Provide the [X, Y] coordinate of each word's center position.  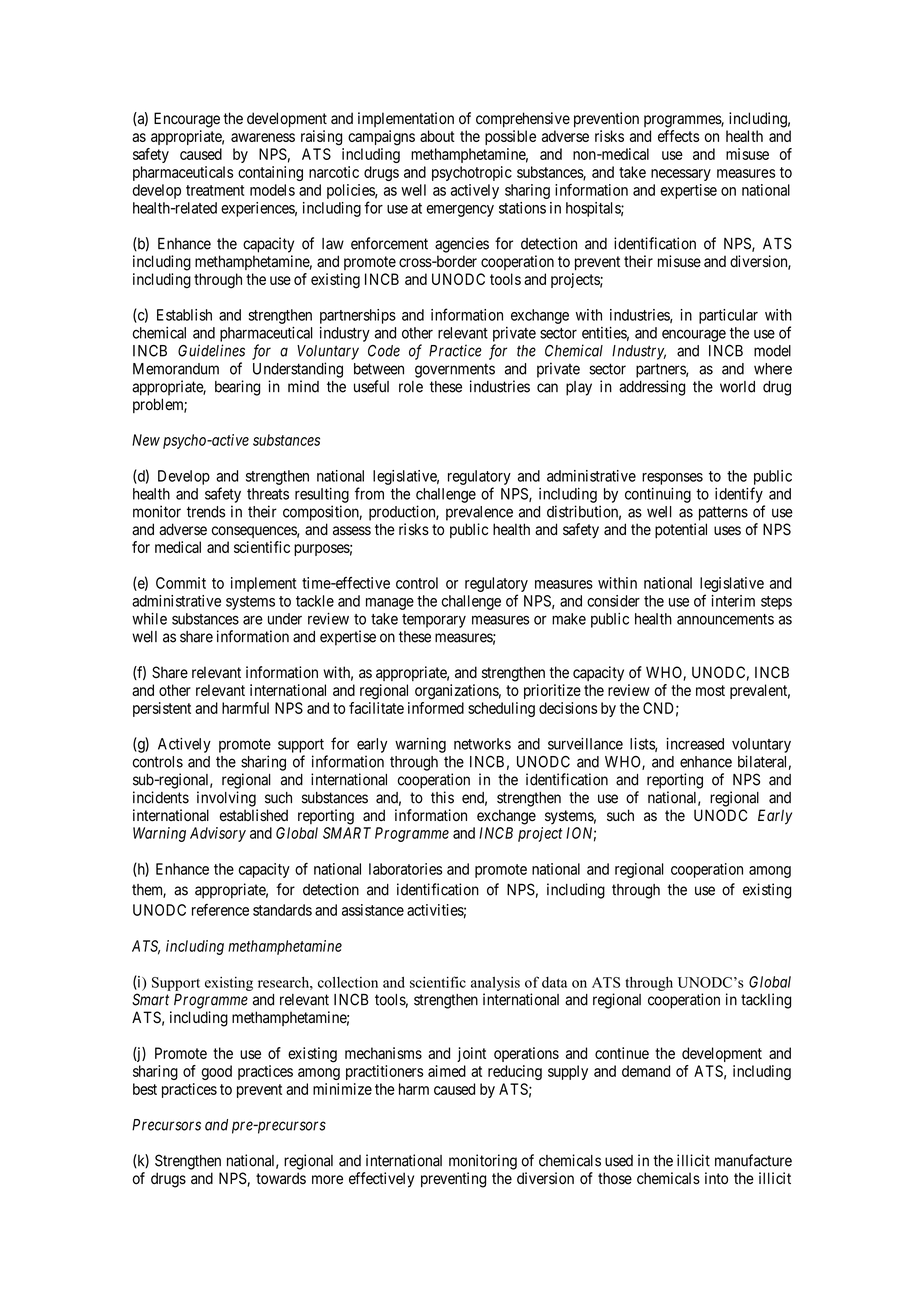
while [149, 619]
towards [281, 1178]
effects [678, 136]
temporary [434, 621]
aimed [447, 1071]
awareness [263, 137]
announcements [725, 619]
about [437, 136]
